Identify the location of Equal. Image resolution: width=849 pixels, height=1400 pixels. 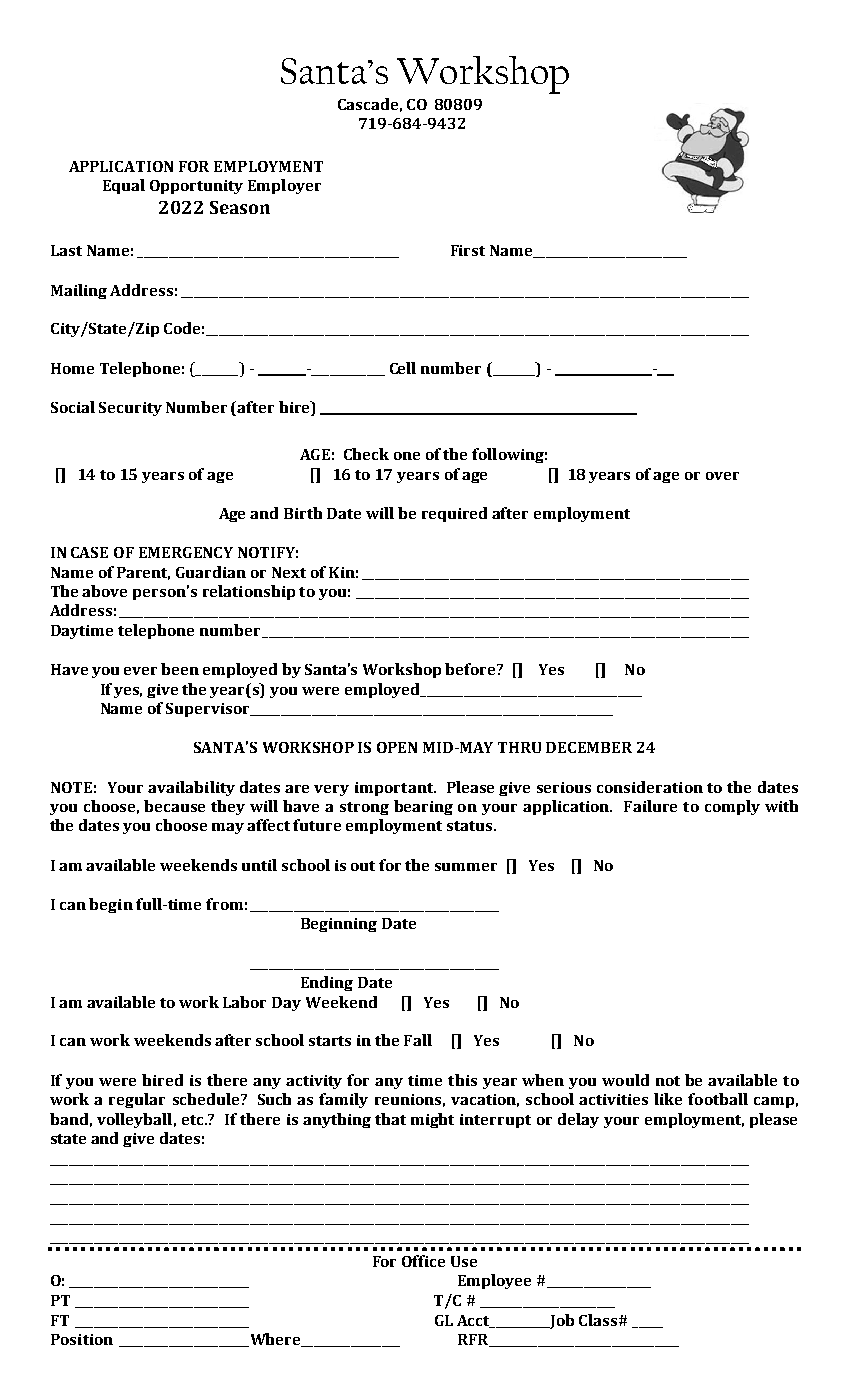
(124, 186).
